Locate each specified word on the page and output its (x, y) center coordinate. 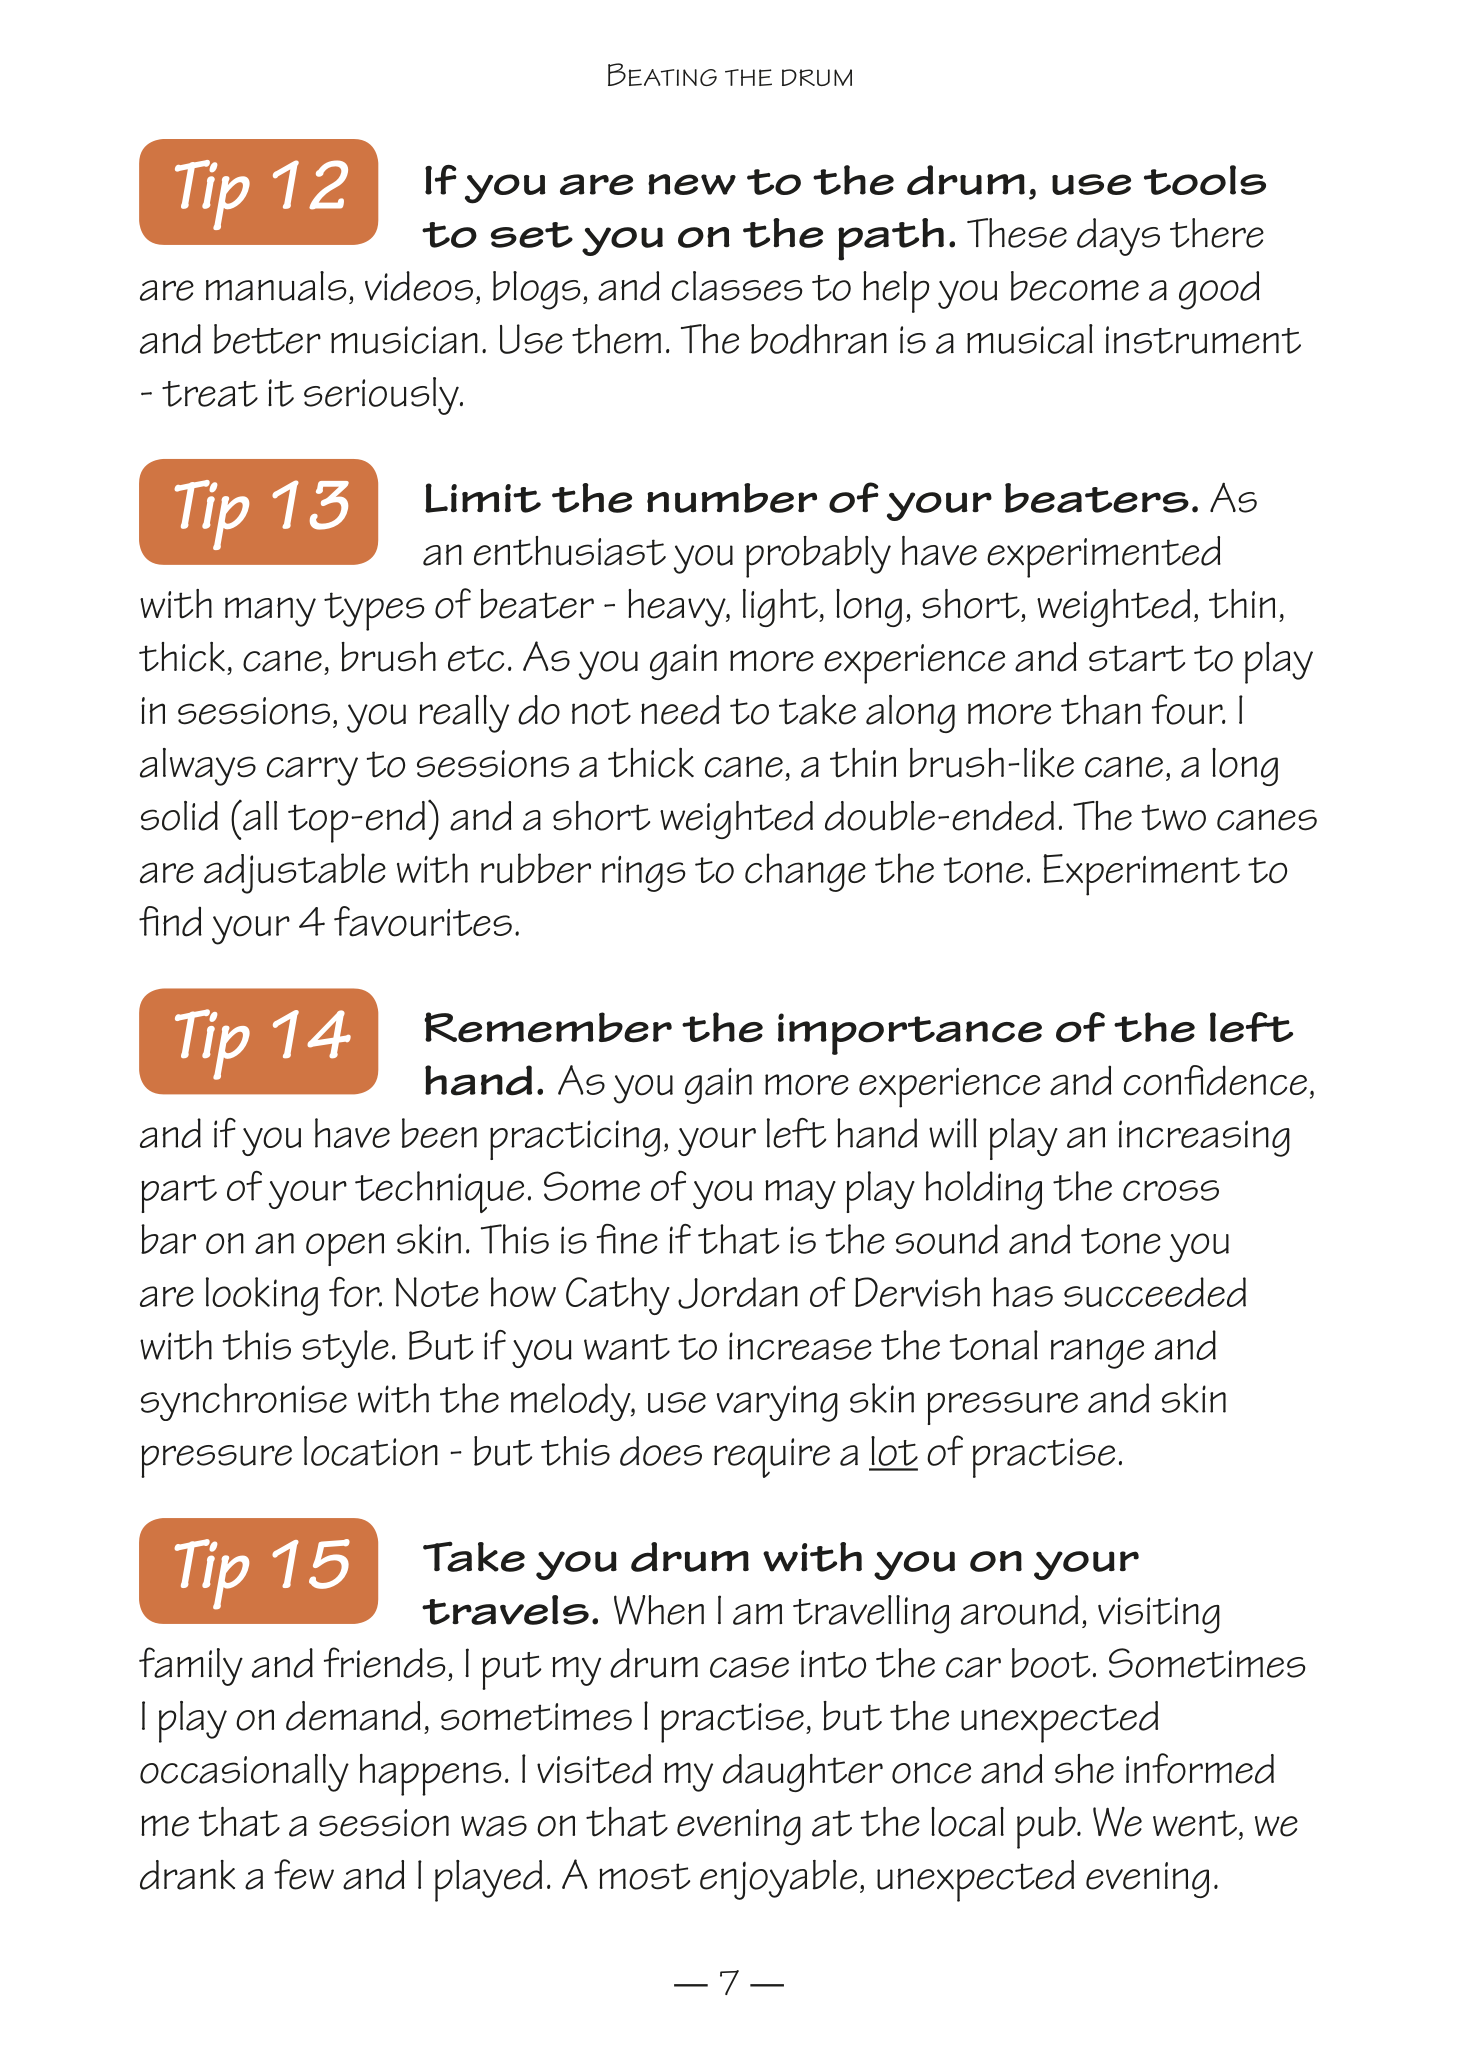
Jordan (738, 1293)
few (304, 1874)
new (692, 184)
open (345, 1249)
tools (1205, 180)
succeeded (1155, 1292)
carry (312, 771)
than (1101, 710)
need (680, 710)
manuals (276, 286)
